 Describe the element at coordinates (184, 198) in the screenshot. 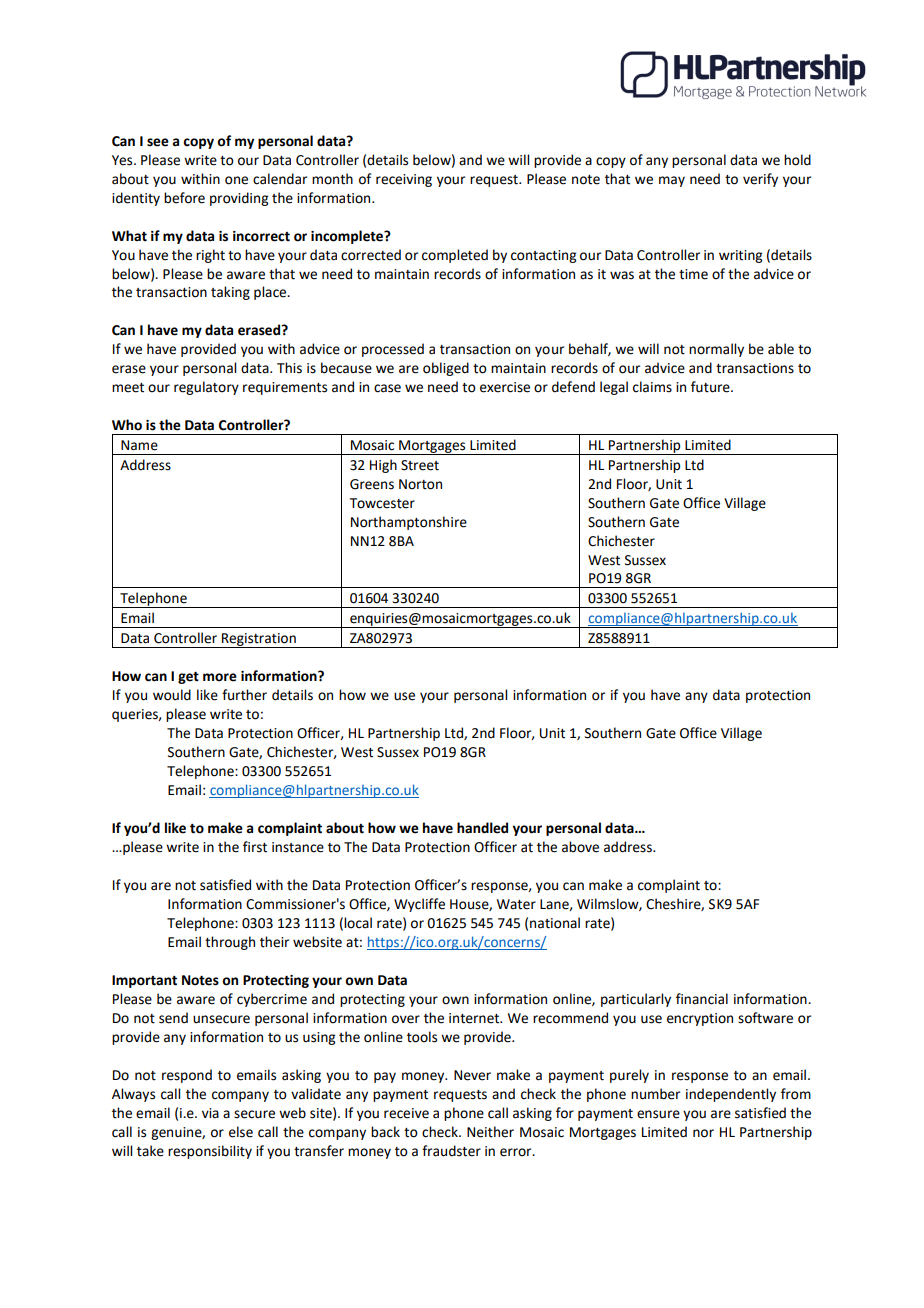

I see `before` at that location.
